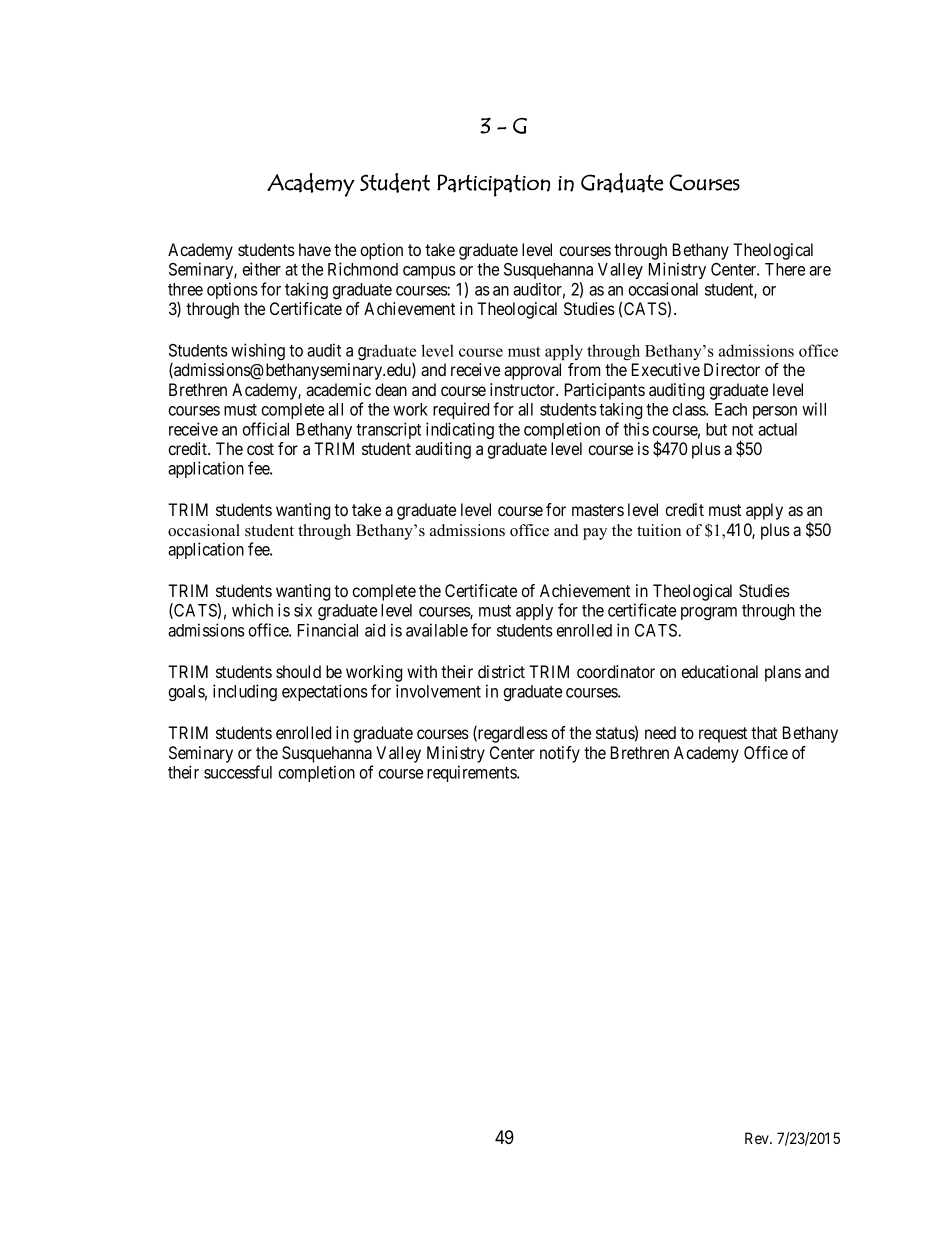  Describe the element at coordinates (493, 185) in the page. I see `Participation` at that location.
